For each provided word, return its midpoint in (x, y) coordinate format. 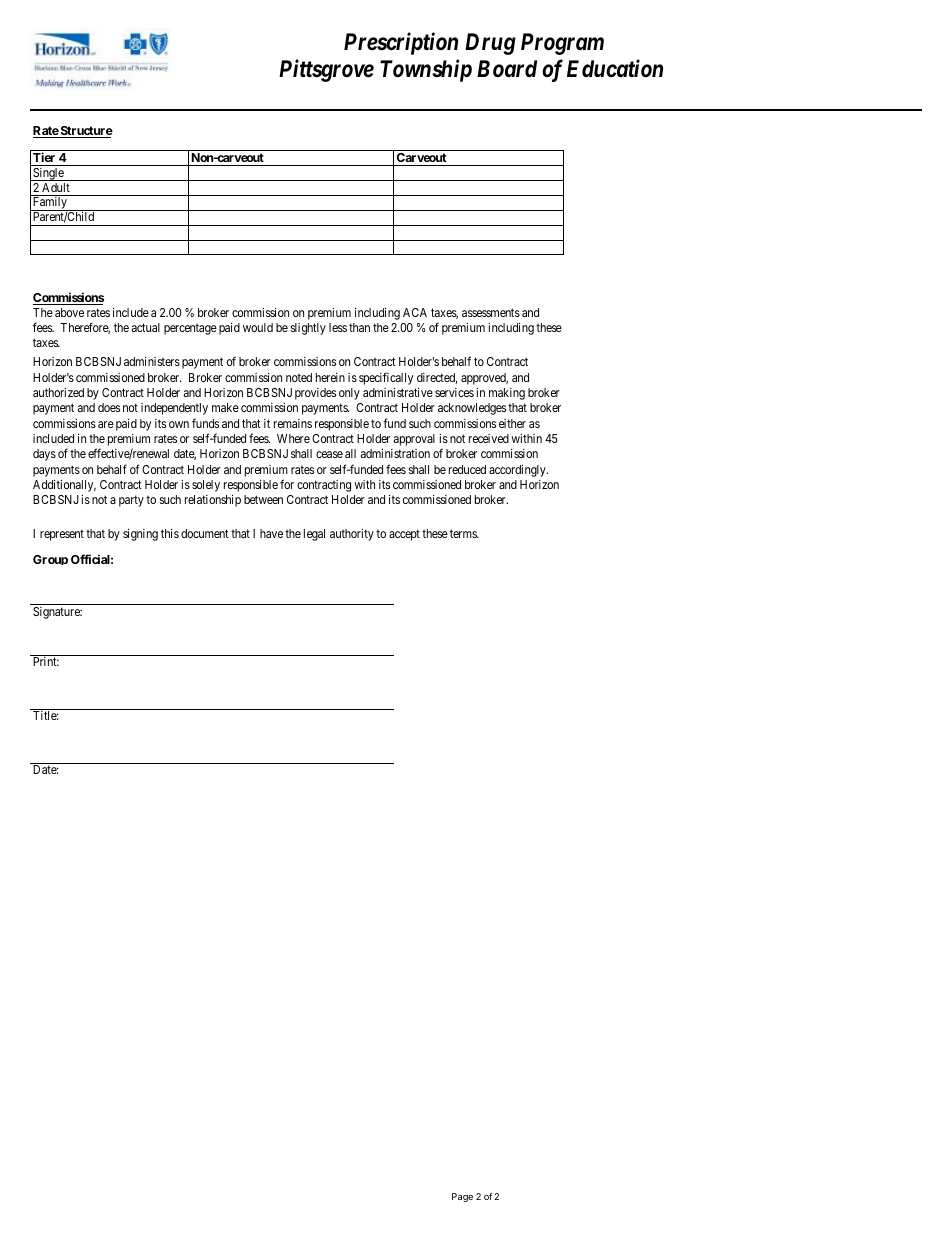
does (109, 407)
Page (462, 1197)
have (271, 533)
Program (562, 44)
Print (46, 661)
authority (352, 535)
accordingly (518, 471)
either (512, 423)
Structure (86, 132)
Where (293, 438)
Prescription (401, 44)
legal (314, 535)
